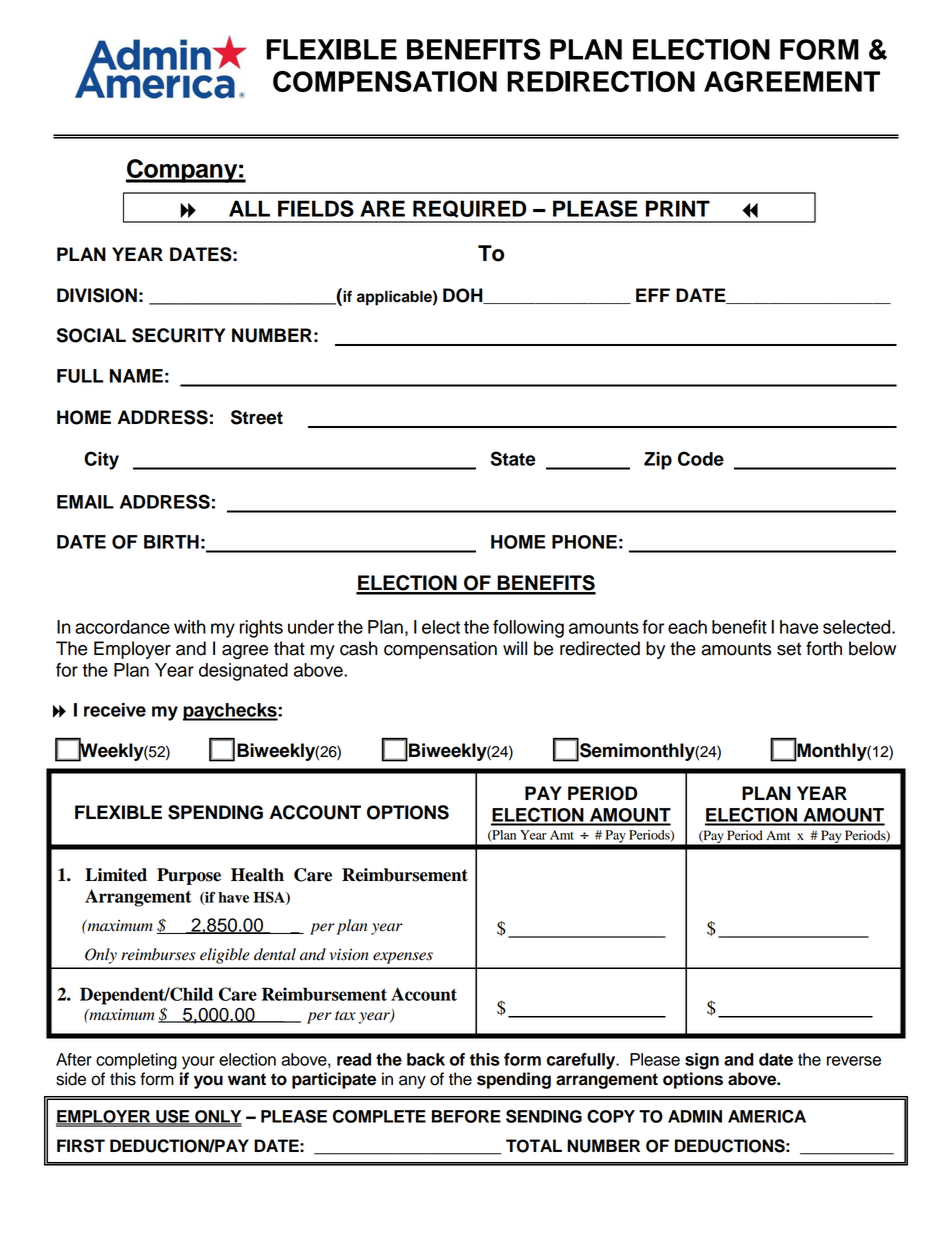 This page has width=952, height=1233. Describe the element at coordinates (528, 629) in the page. I see `following` at that location.
